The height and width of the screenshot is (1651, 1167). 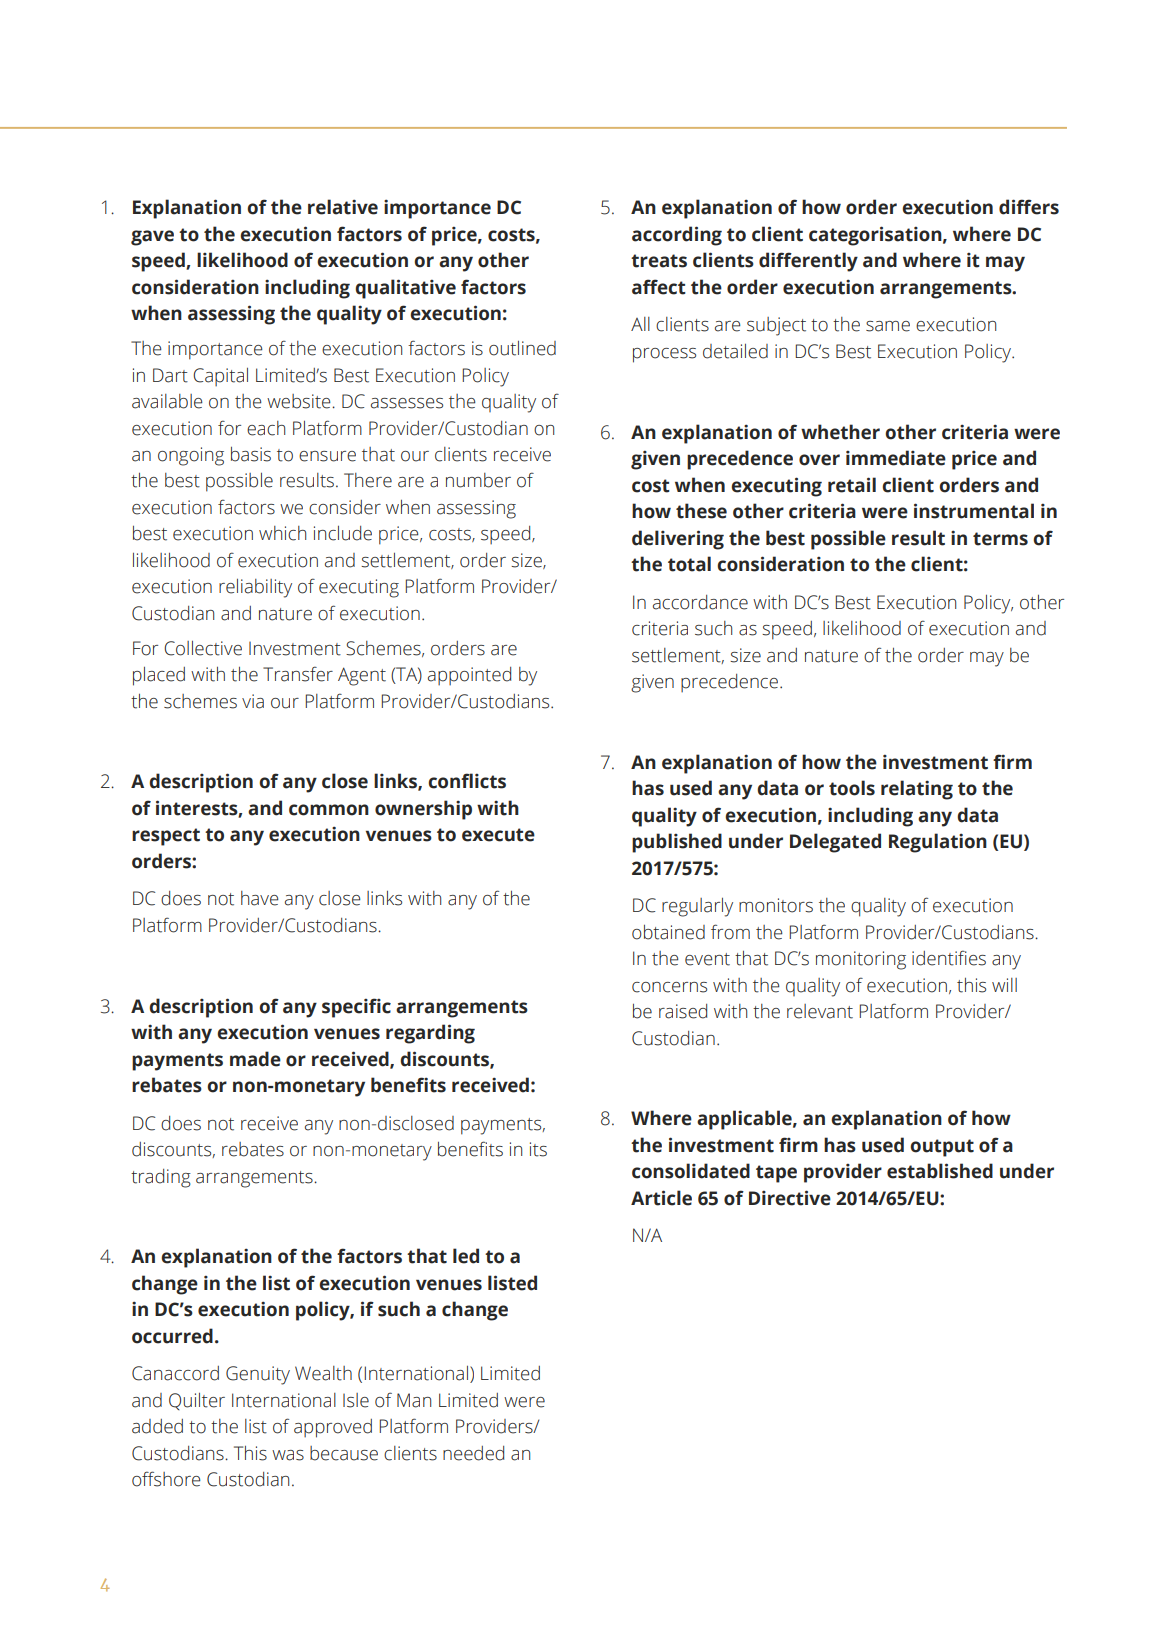 What do you see at coordinates (288, 1455) in the screenshot?
I see `was` at bounding box center [288, 1455].
